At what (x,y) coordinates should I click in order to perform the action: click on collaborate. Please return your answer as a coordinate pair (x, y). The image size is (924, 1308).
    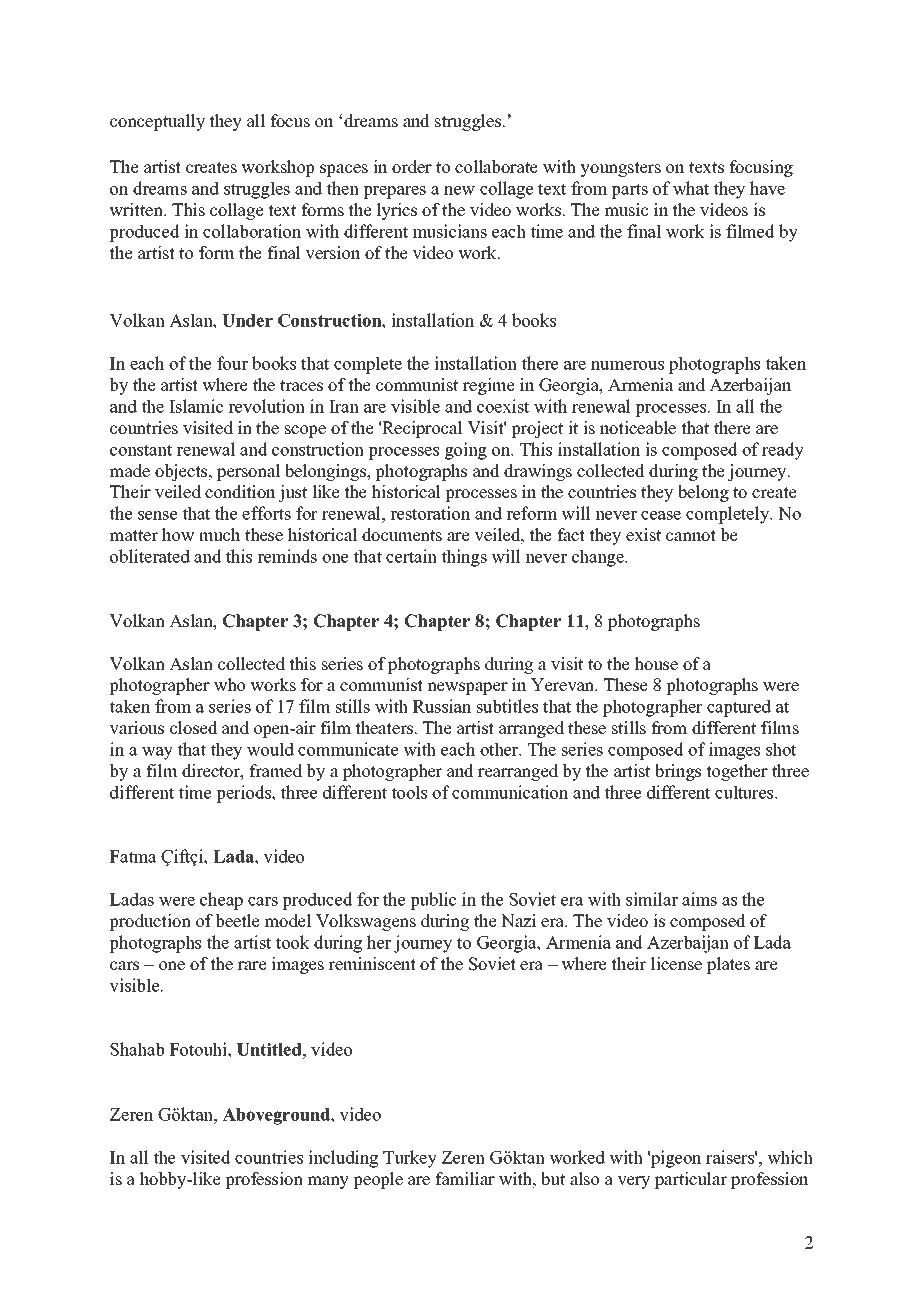
    Looking at the image, I should click on (496, 167).
